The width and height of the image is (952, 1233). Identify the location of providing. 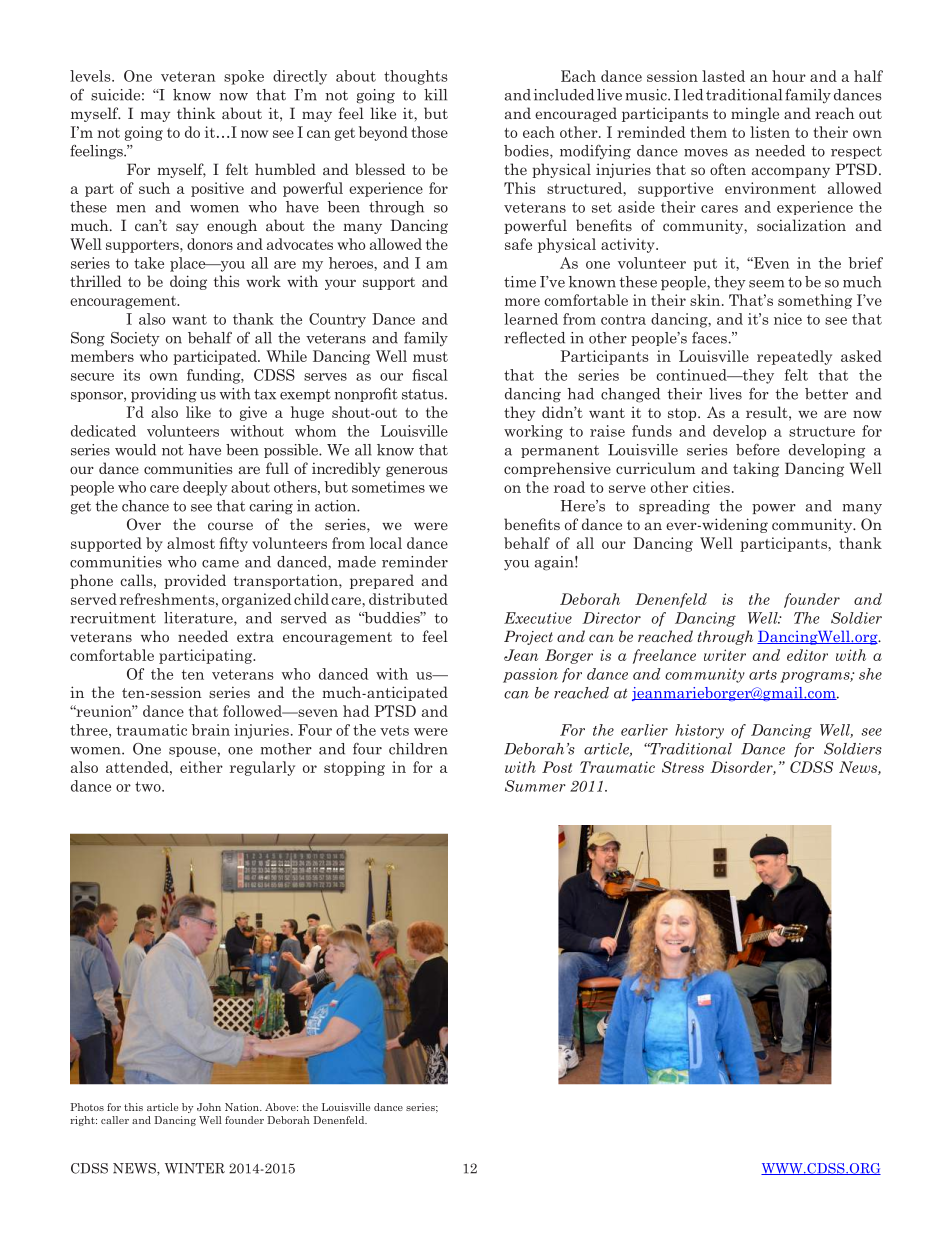
(164, 395).
